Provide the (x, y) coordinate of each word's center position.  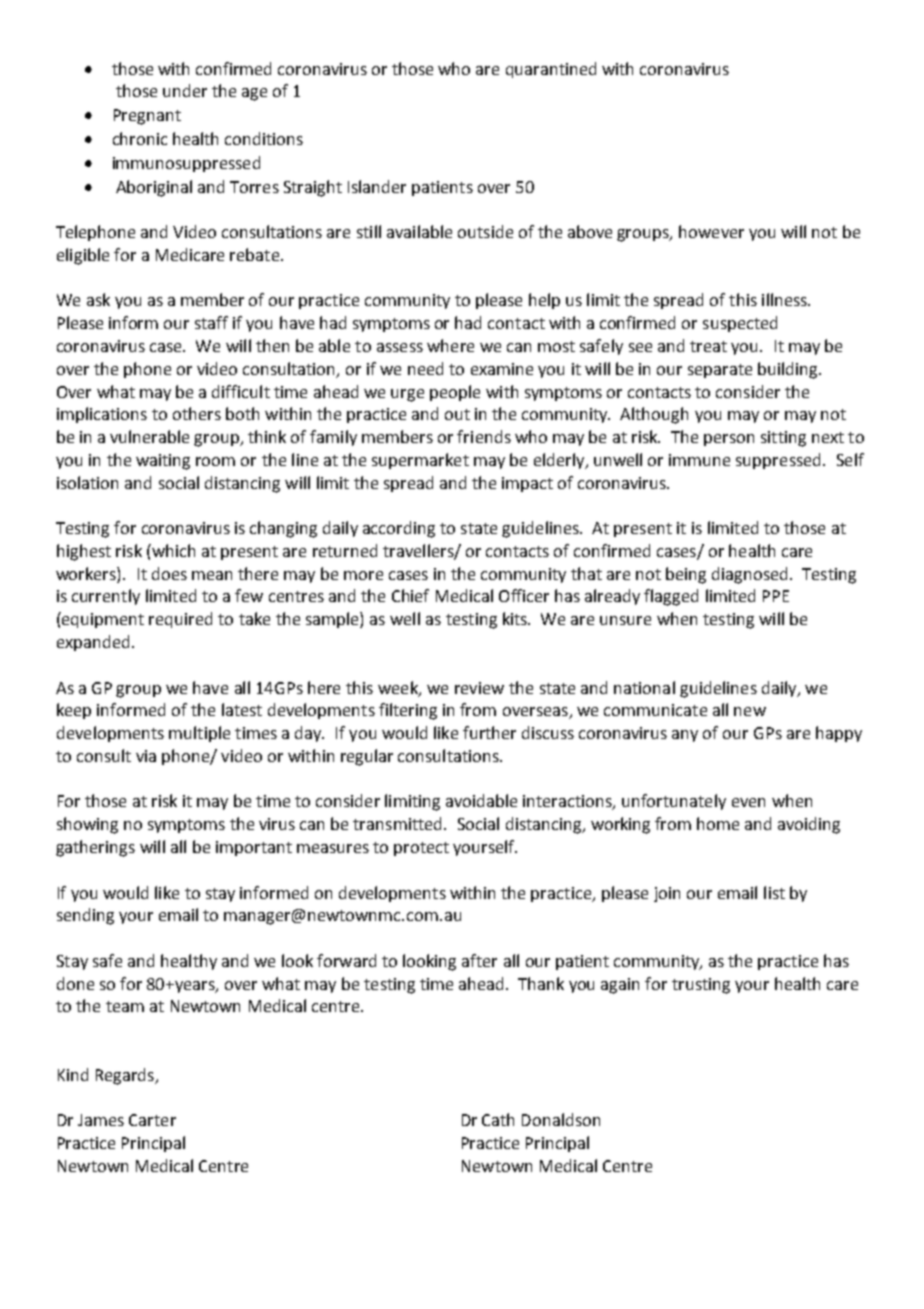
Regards (126, 1076)
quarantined (551, 70)
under (185, 90)
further (489, 732)
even (748, 802)
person (729, 440)
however (711, 231)
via (146, 756)
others (197, 413)
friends (484, 436)
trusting (701, 986)
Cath (498, 1119)
